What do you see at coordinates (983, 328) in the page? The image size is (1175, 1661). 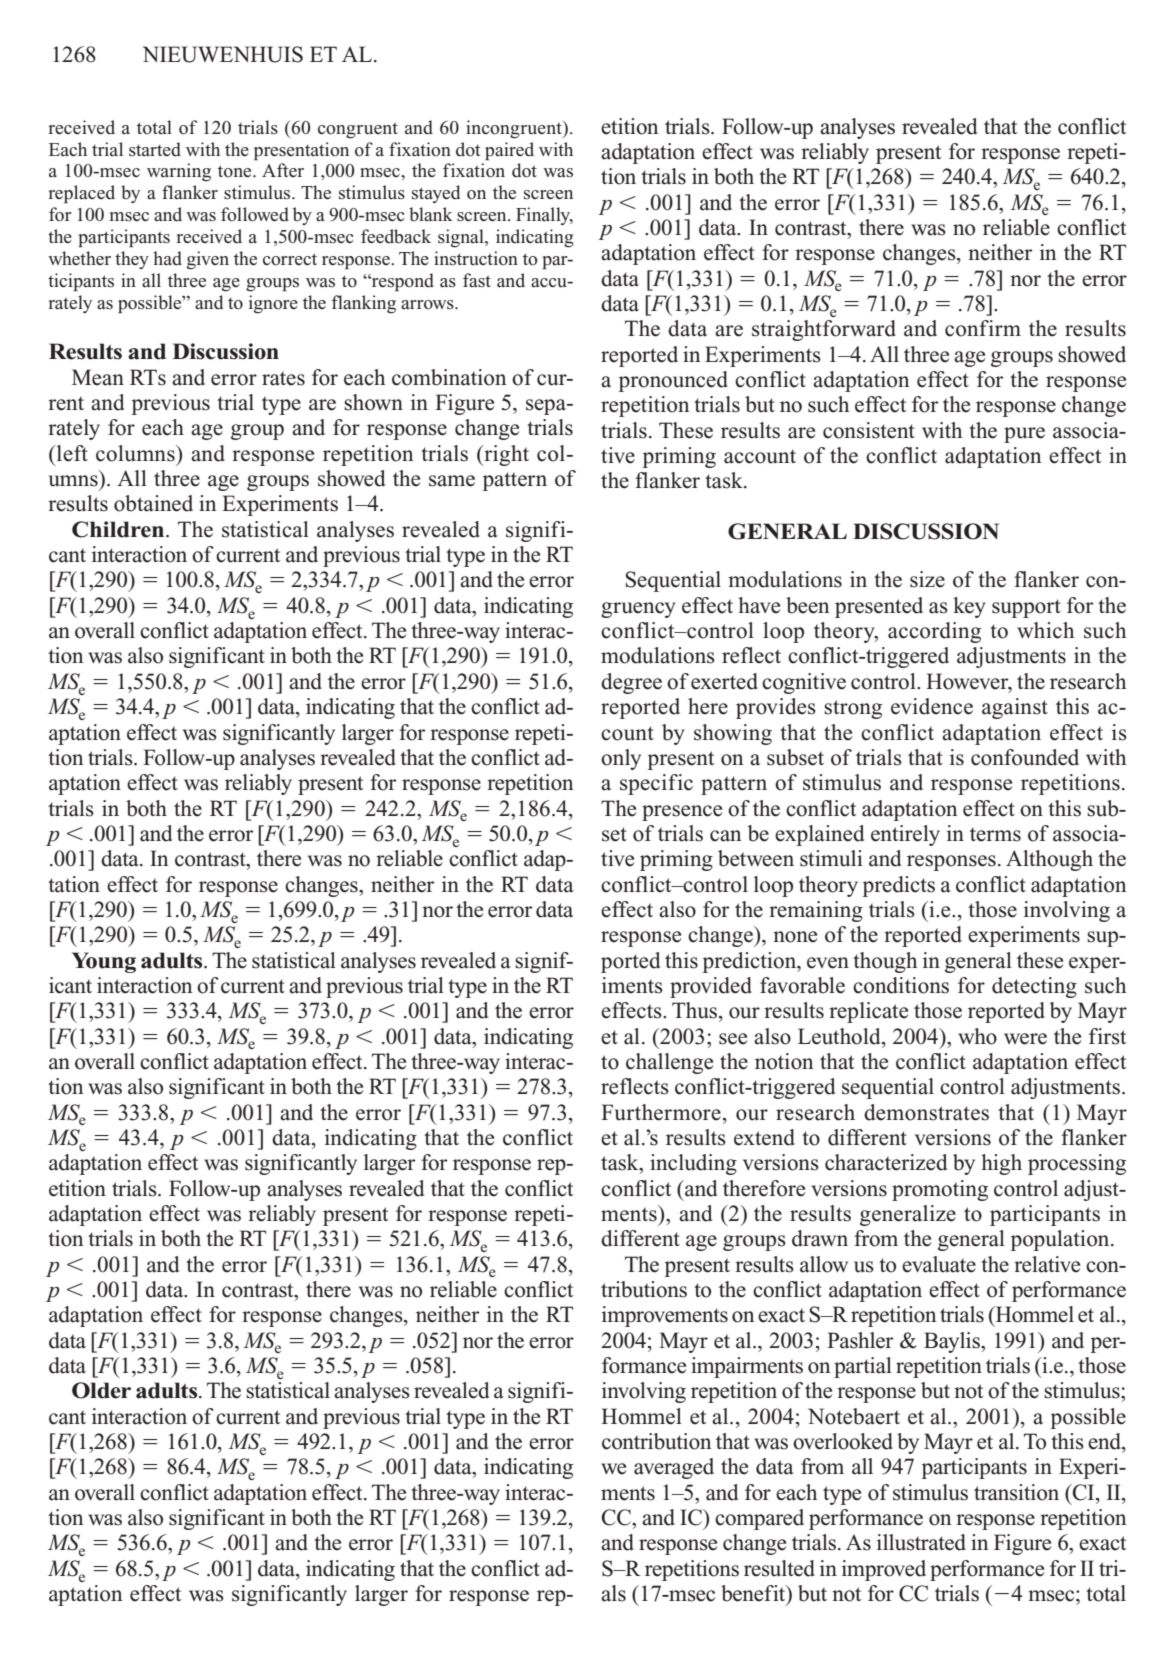 I see `confirm` at bounding box center [983, 328].
